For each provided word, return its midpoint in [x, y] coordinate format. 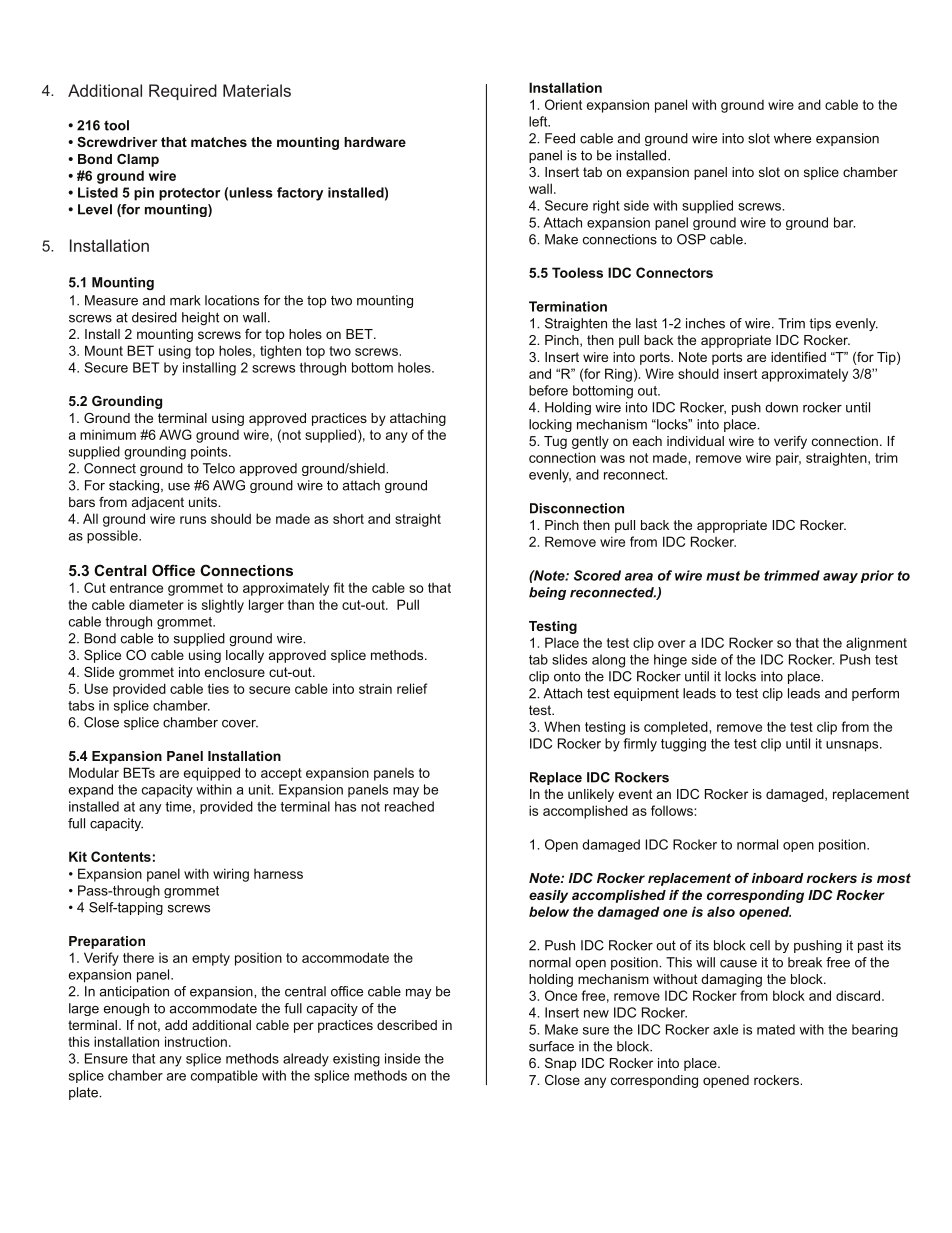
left [539, 121]
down [781, 407]
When [562, 726]
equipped [212, 774]
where [792, 138]
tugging [683, 745]
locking [550, 425]
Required [183, 92]
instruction [196, 1041]
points [210, 453]
